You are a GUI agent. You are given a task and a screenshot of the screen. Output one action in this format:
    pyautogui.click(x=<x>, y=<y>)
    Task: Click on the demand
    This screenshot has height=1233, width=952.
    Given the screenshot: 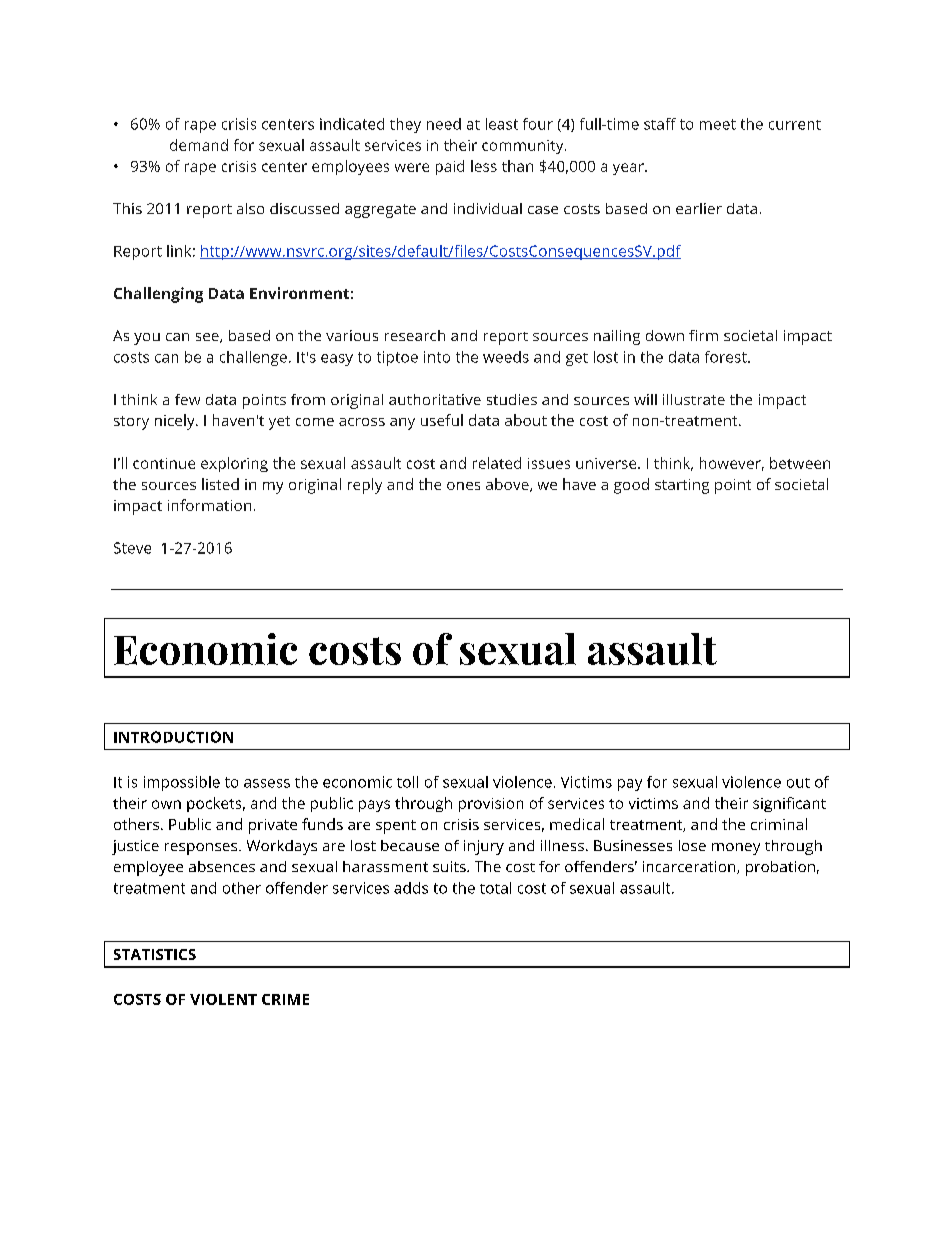 What is the action you would take?
    pyautogui.click(x=199, y=145)
